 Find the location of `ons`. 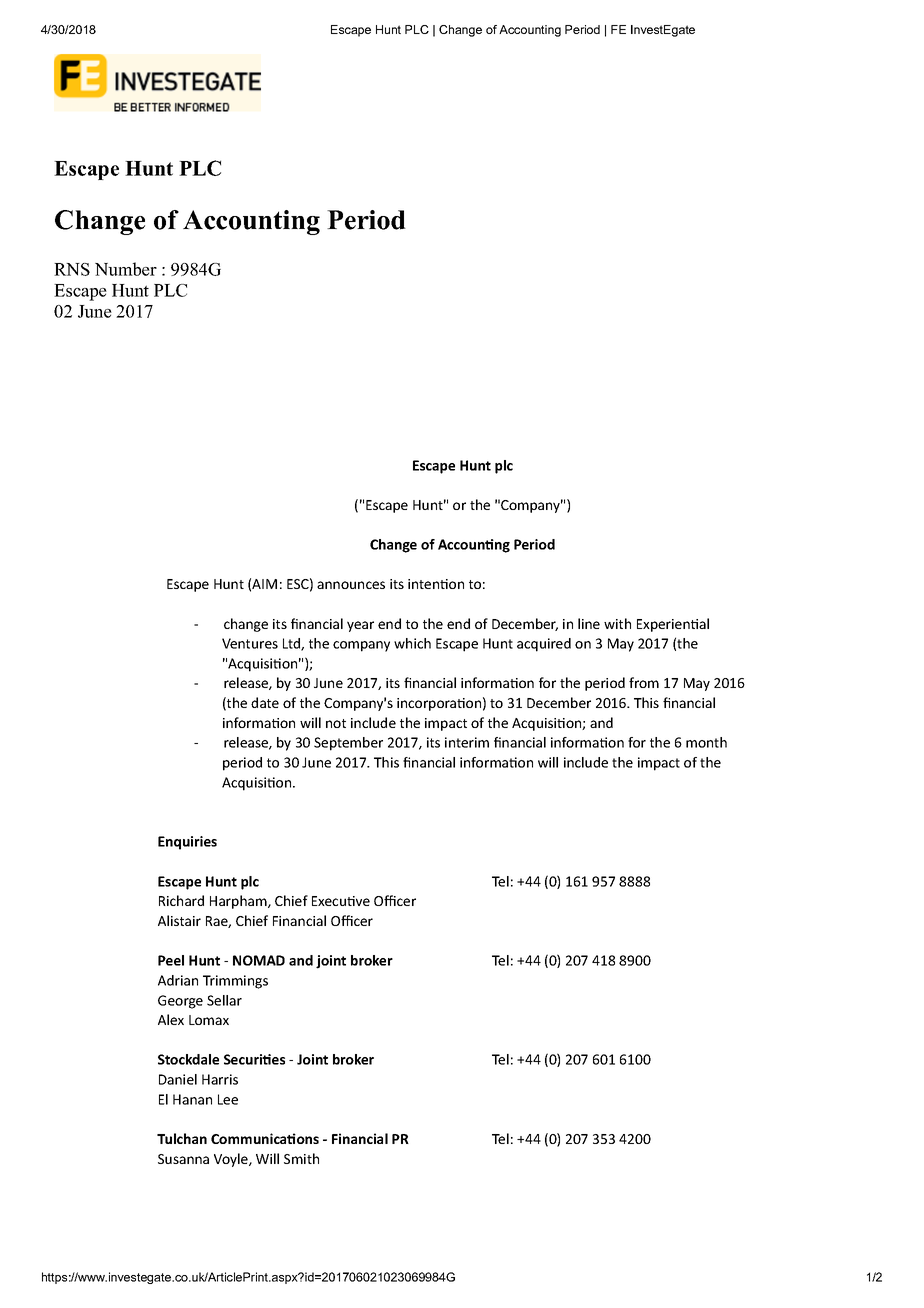

ons is located at coordinates (307, 1139).
